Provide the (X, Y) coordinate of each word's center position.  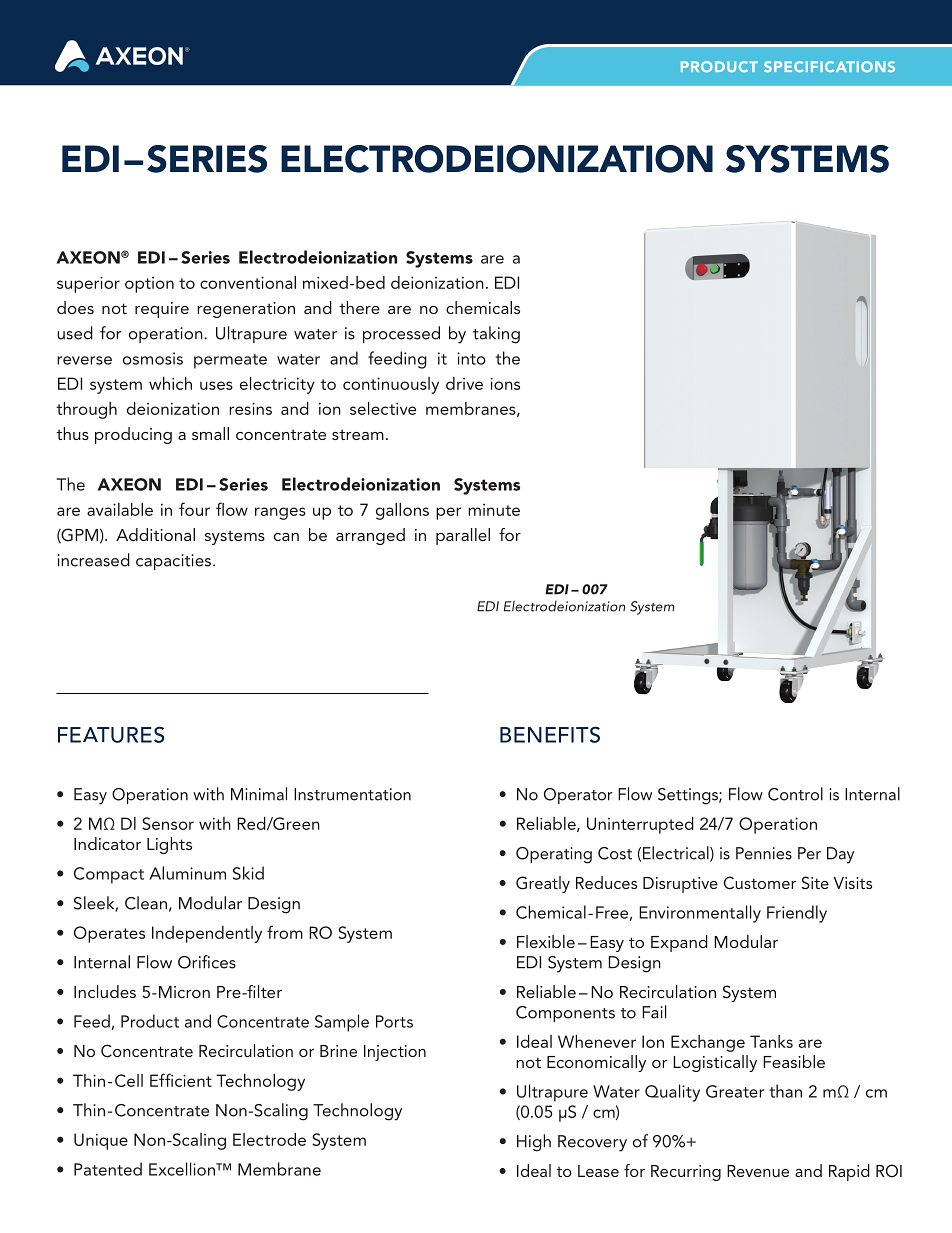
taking (496, 335)
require (162, 310)
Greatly (543, 884)
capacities (173, 562)
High (534, 1143)
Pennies (764, 853)
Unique (101, 1141)
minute (494, 510)
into (471, 358)
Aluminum (187, 873)
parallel (463, 536)
